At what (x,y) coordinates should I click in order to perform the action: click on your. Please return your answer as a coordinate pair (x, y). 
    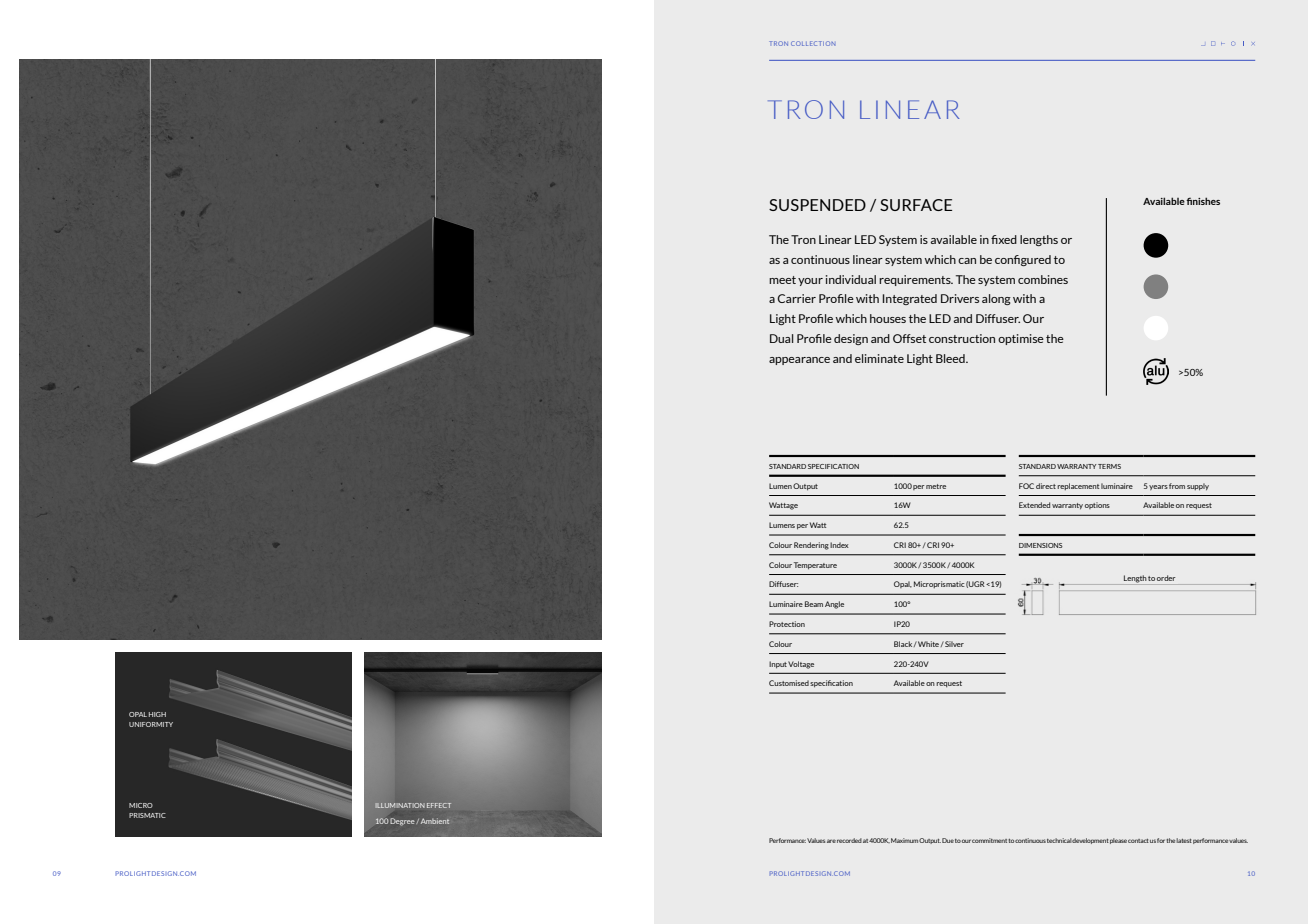
    Looking at the image, I should click on (810, 282).
